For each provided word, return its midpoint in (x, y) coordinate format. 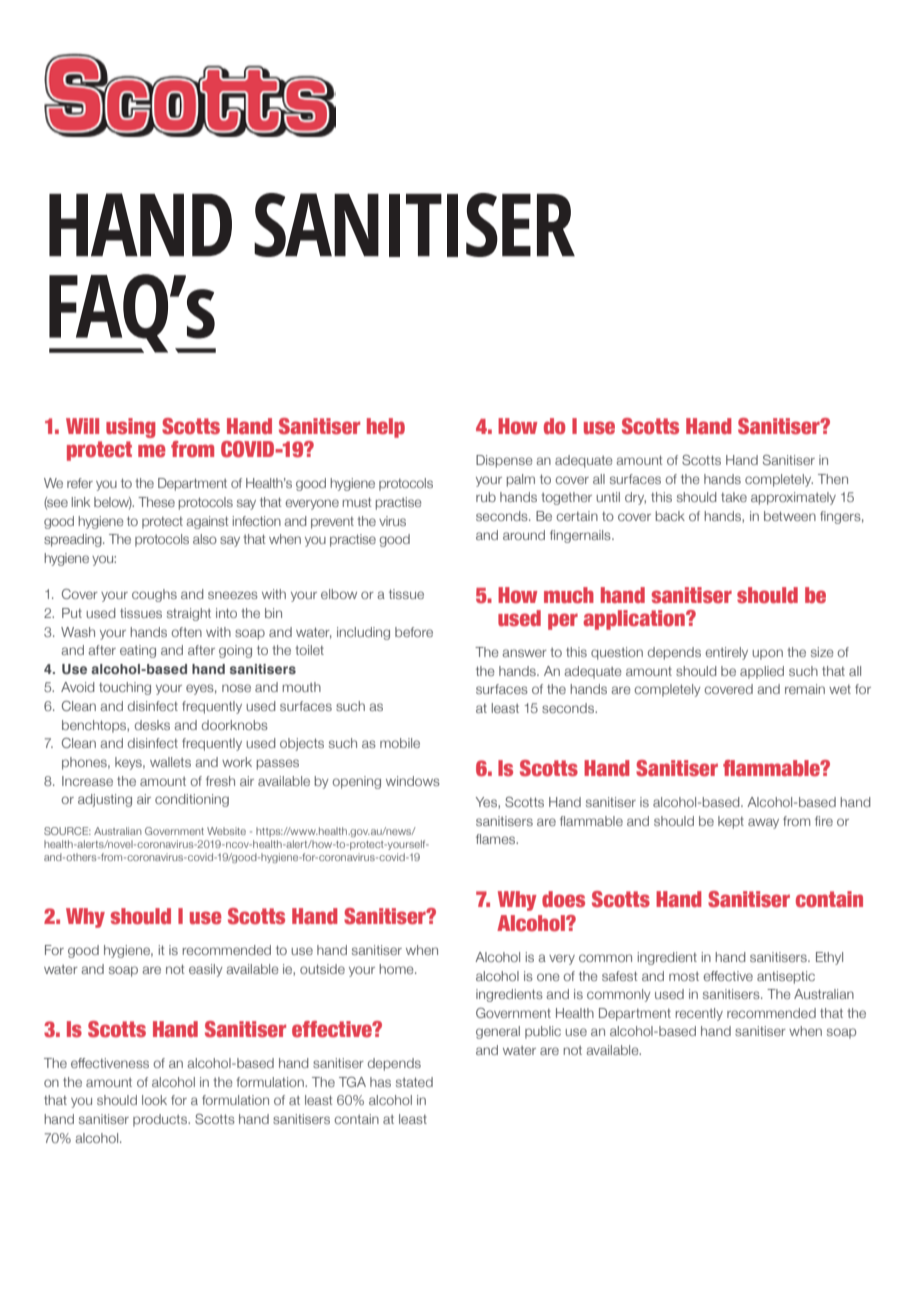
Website (226, 831)
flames (497, 839)
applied (762, 672)
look (154, 1100)
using (130, 428)
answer (525, 653)
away (763, 823)
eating (138, 651)
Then (833, 479)
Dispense (504, 461)
